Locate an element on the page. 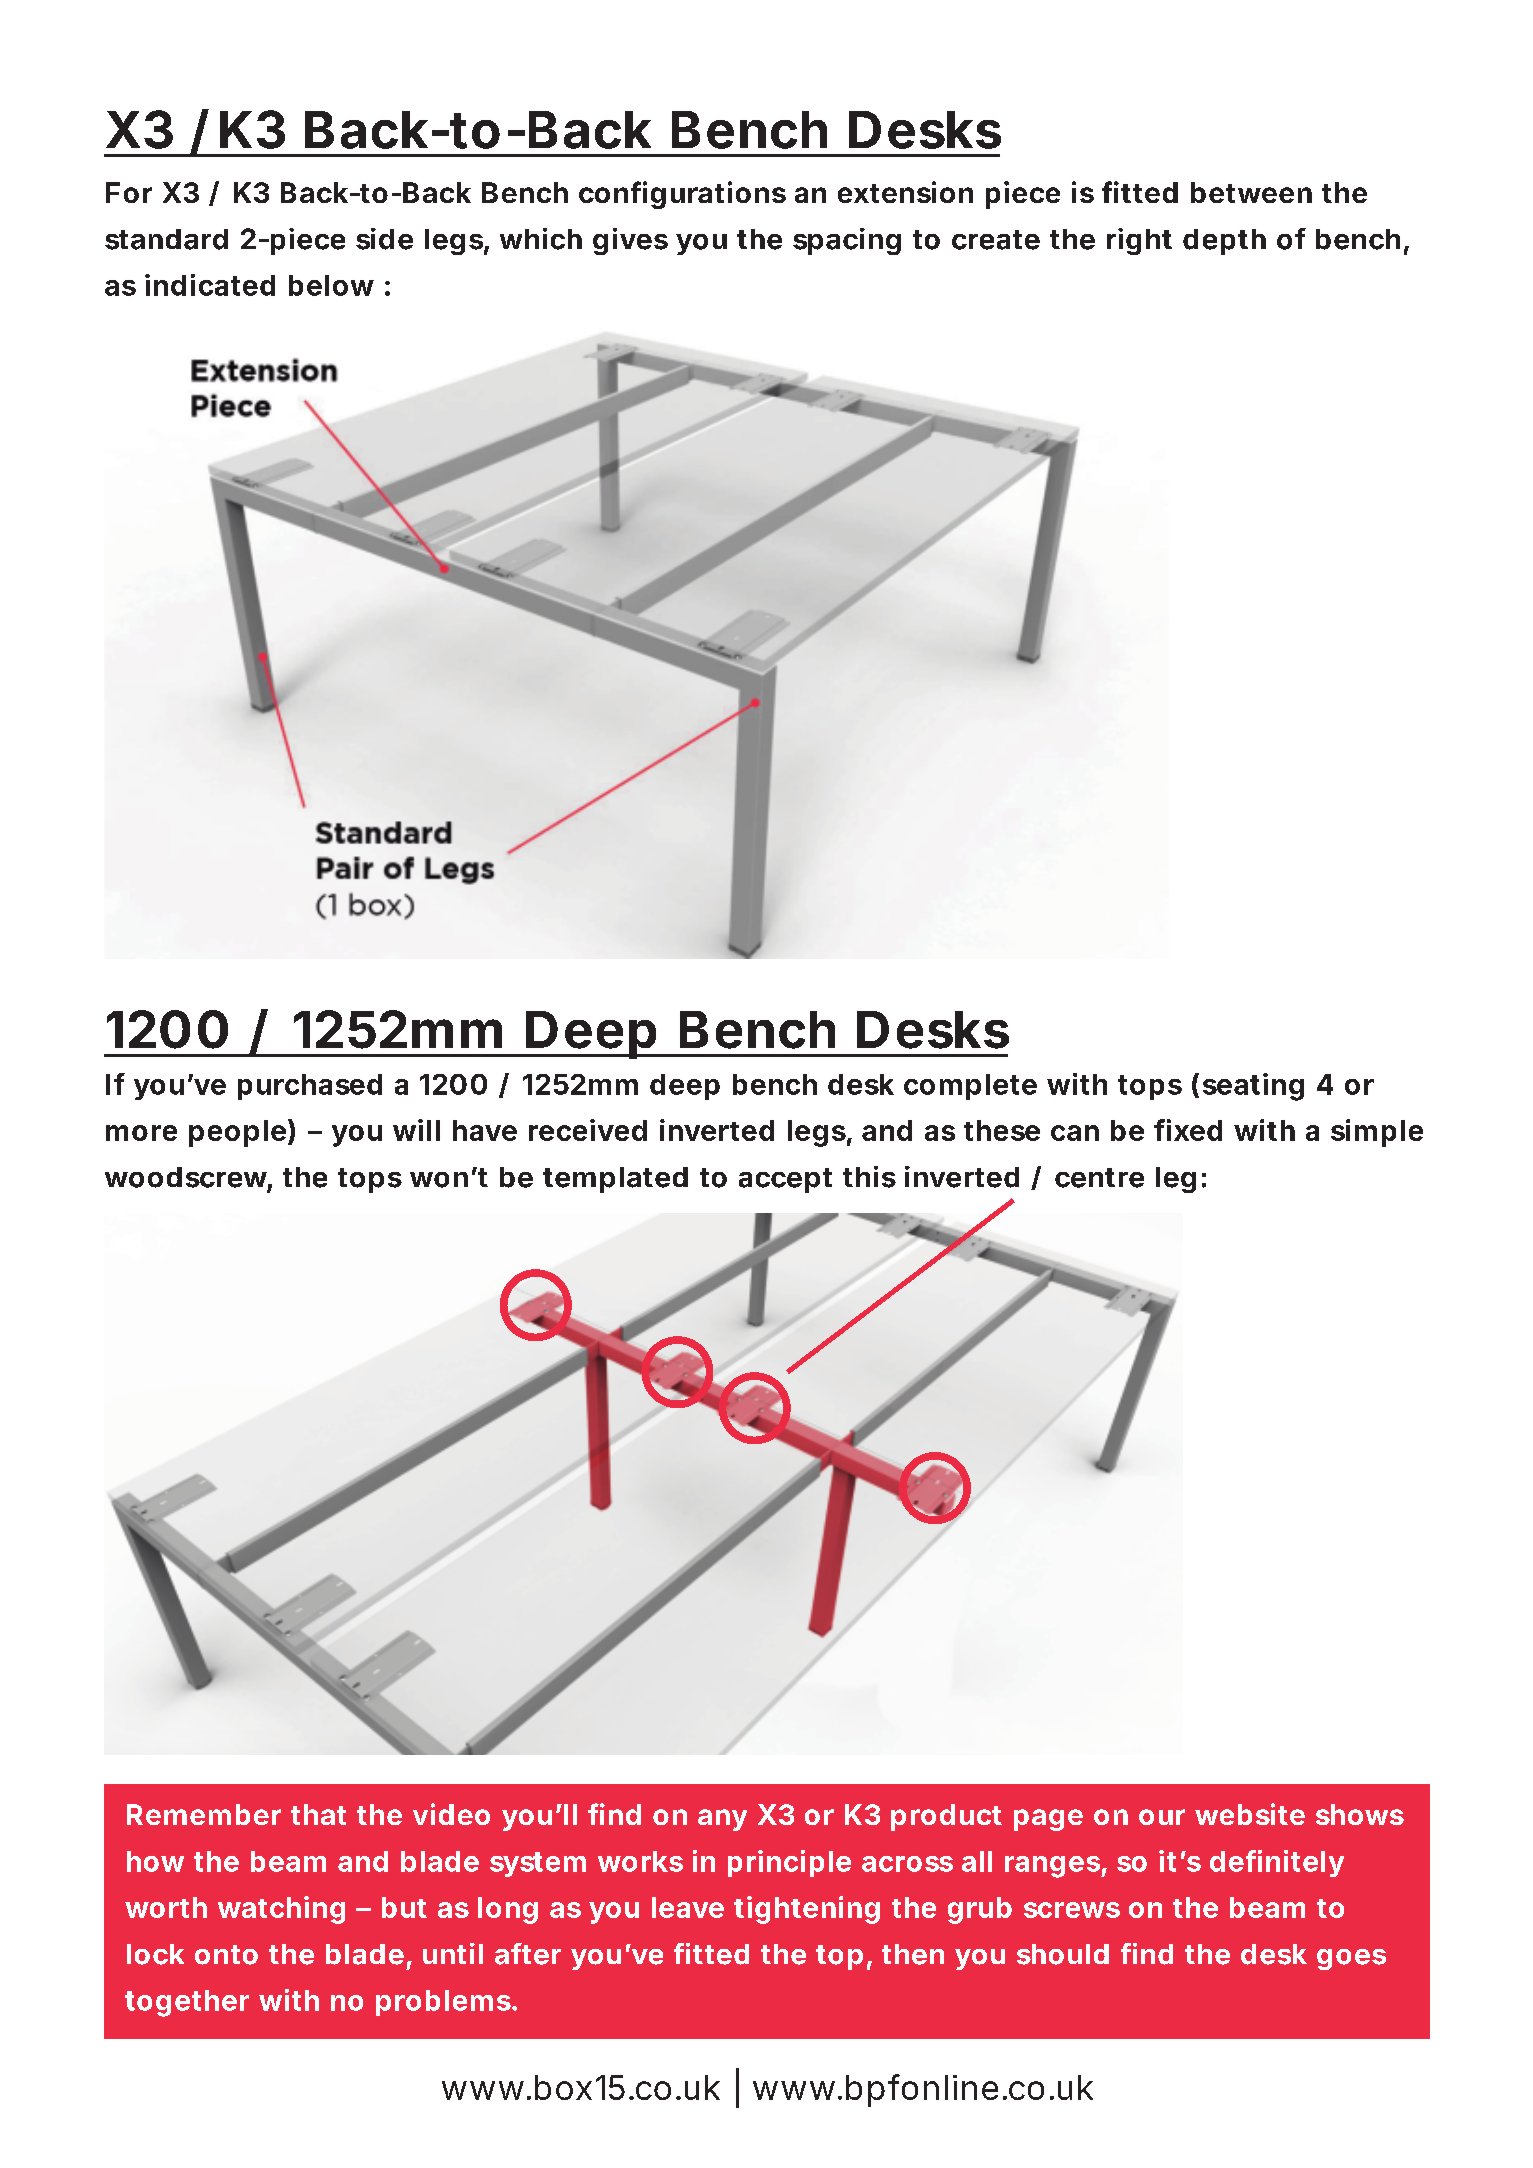 This document has width=1533, height=2168. spacing is located at coordinates (847, 241).
